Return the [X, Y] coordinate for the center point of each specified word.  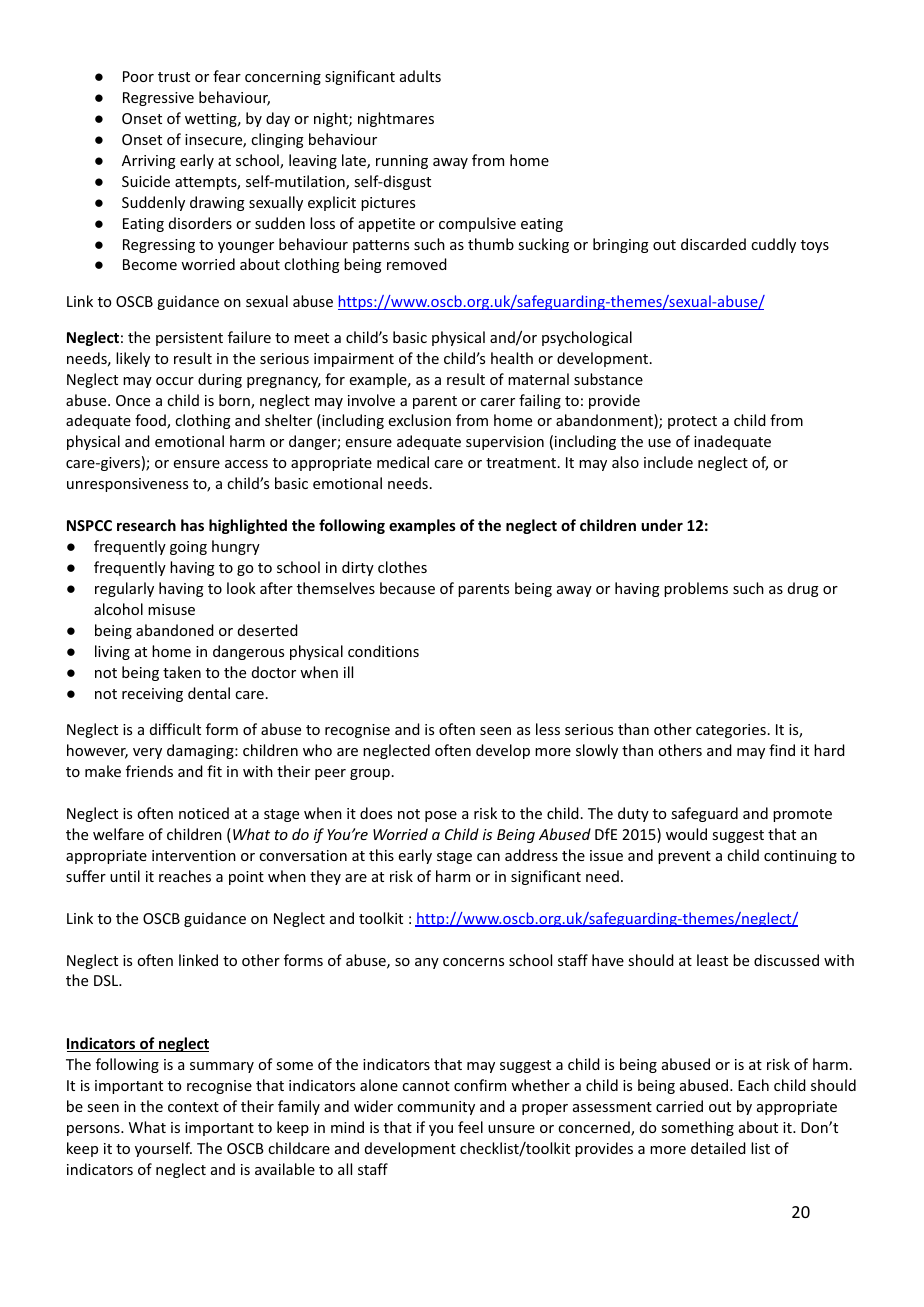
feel [470, 1127]
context [193, 1107]
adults [420, 76]
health [512, 358]
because [407, 588]
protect [692, 422]
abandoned [175, 630]
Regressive [158, 99]
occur [175, 381]
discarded [713, 244]
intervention [194, 855]
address [531, 855]
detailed [718, 1148]
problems [696, 589]
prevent [684, 857]
